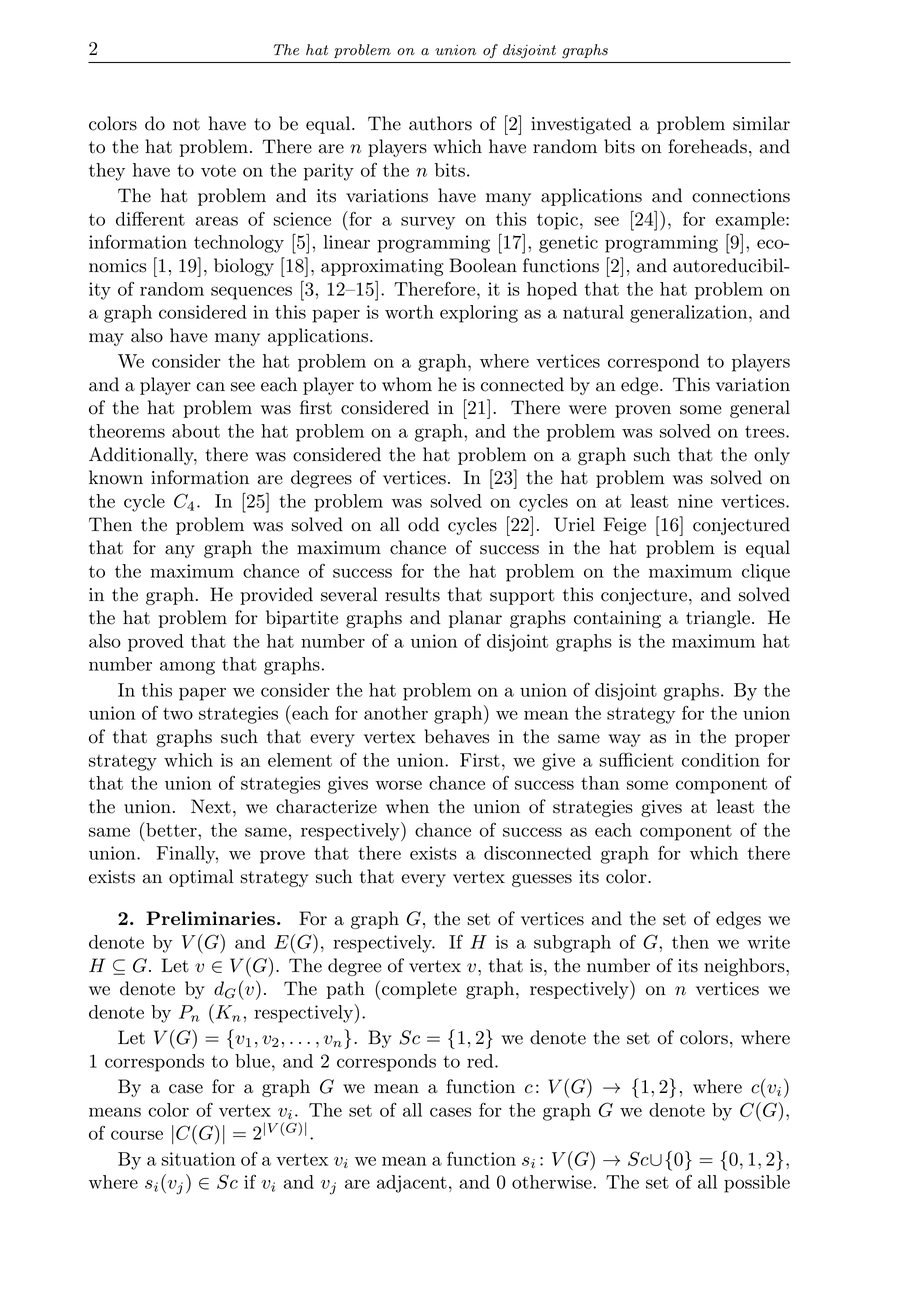 This screenshot has height=1316, width=923. Describe the element at coordinates (475, 619) in the screenshot. I see `planar` at that location.
